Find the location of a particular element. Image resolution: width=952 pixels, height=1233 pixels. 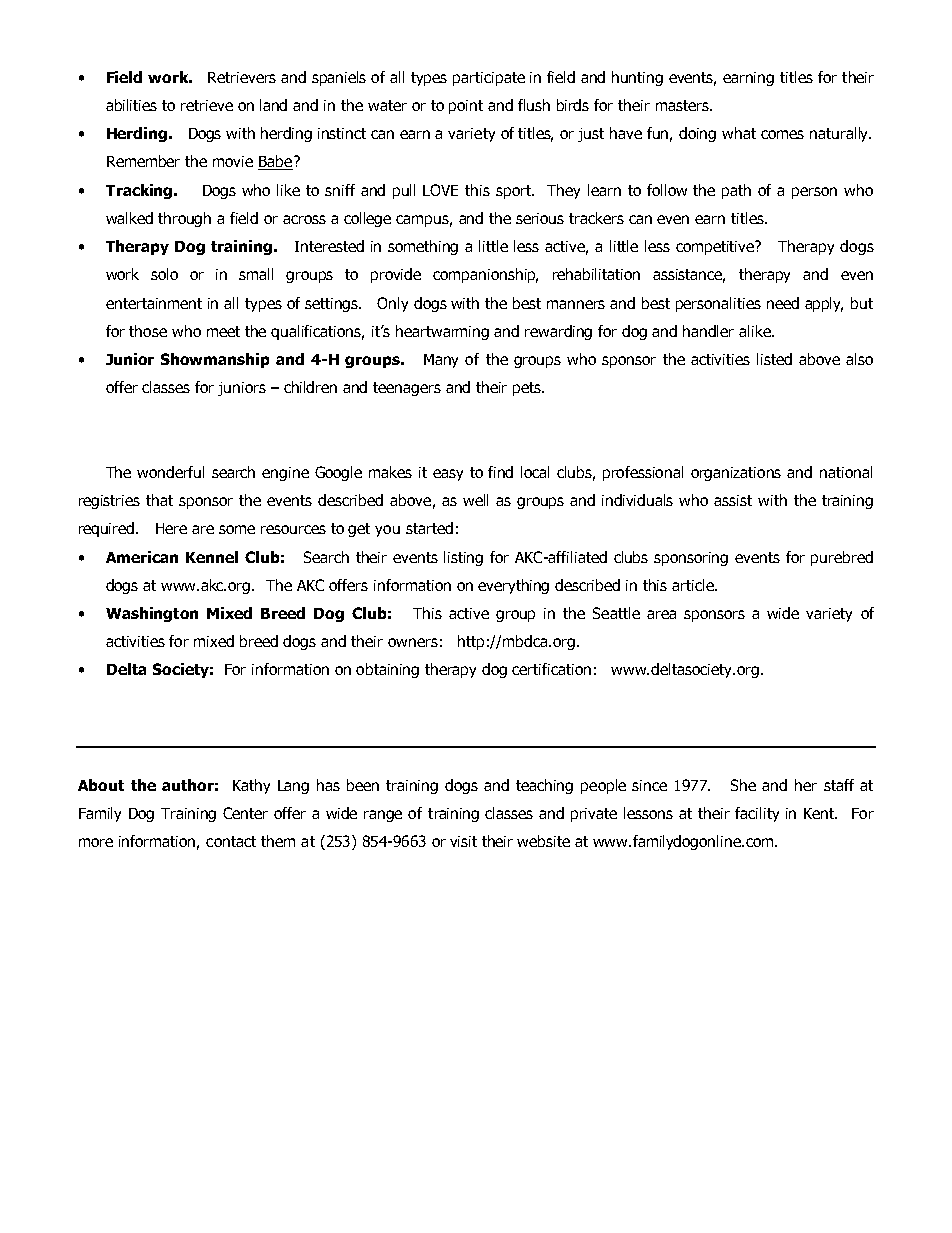

Center is located at coordinates (245, 813).
